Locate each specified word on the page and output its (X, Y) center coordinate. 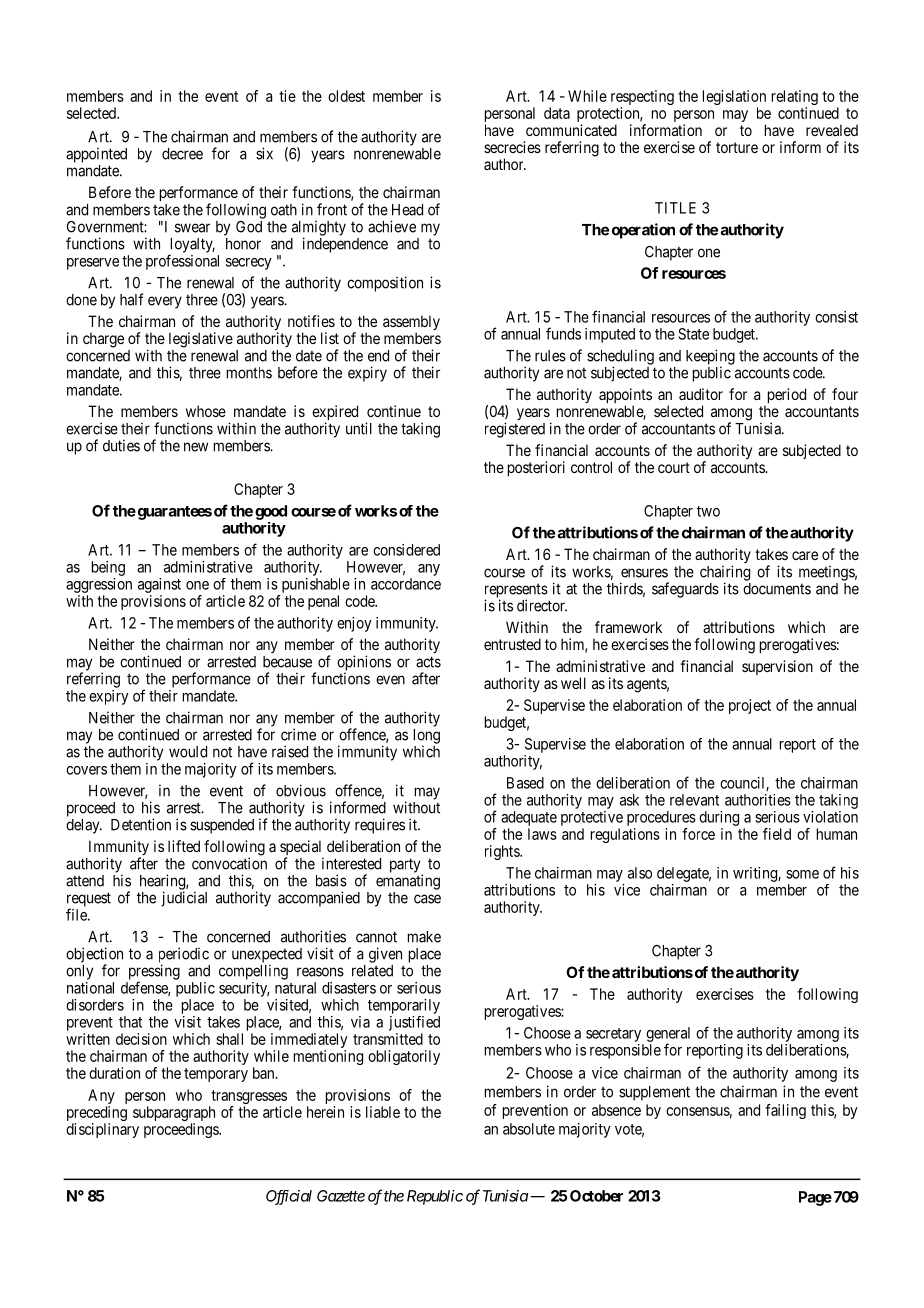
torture (737, 147)
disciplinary (102, 1130)
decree (182, 154)
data (557, 113)
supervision (777, 667)
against (159, 585)
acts (428, 662)
